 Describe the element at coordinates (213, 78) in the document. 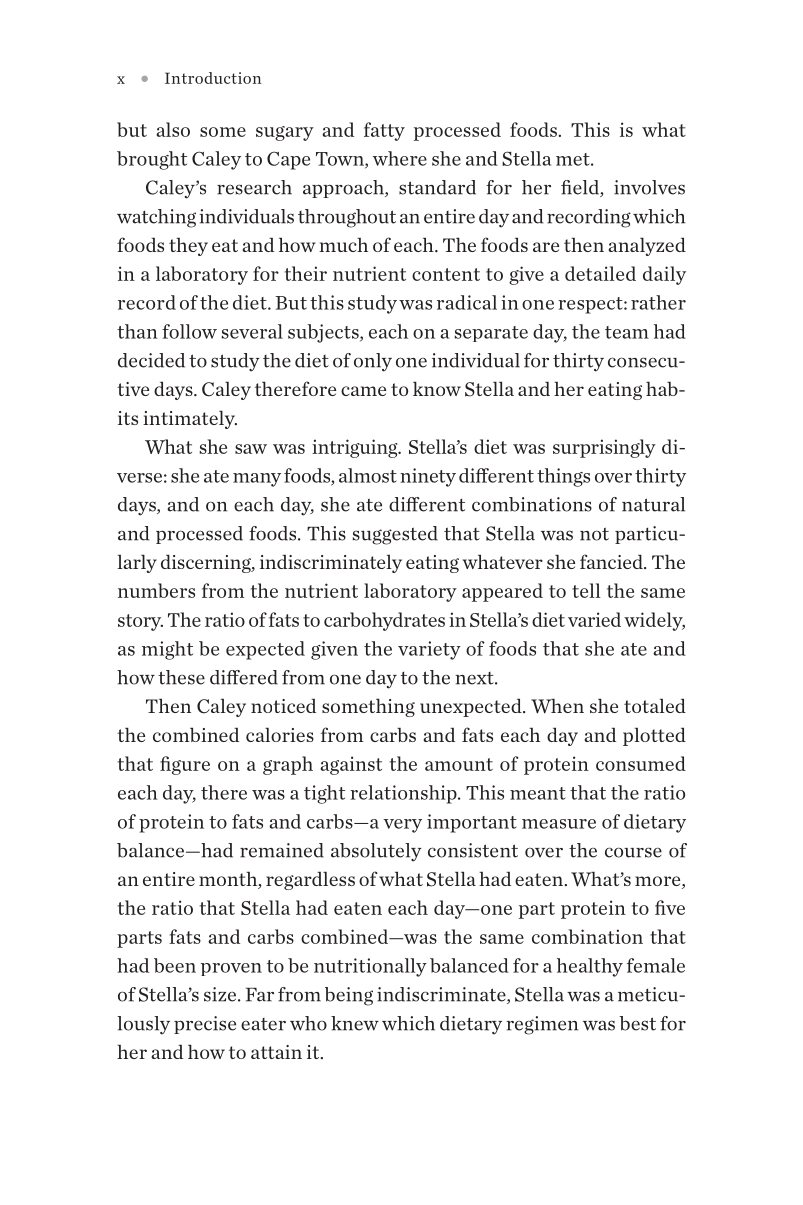

I see `Introduction` at that location.
